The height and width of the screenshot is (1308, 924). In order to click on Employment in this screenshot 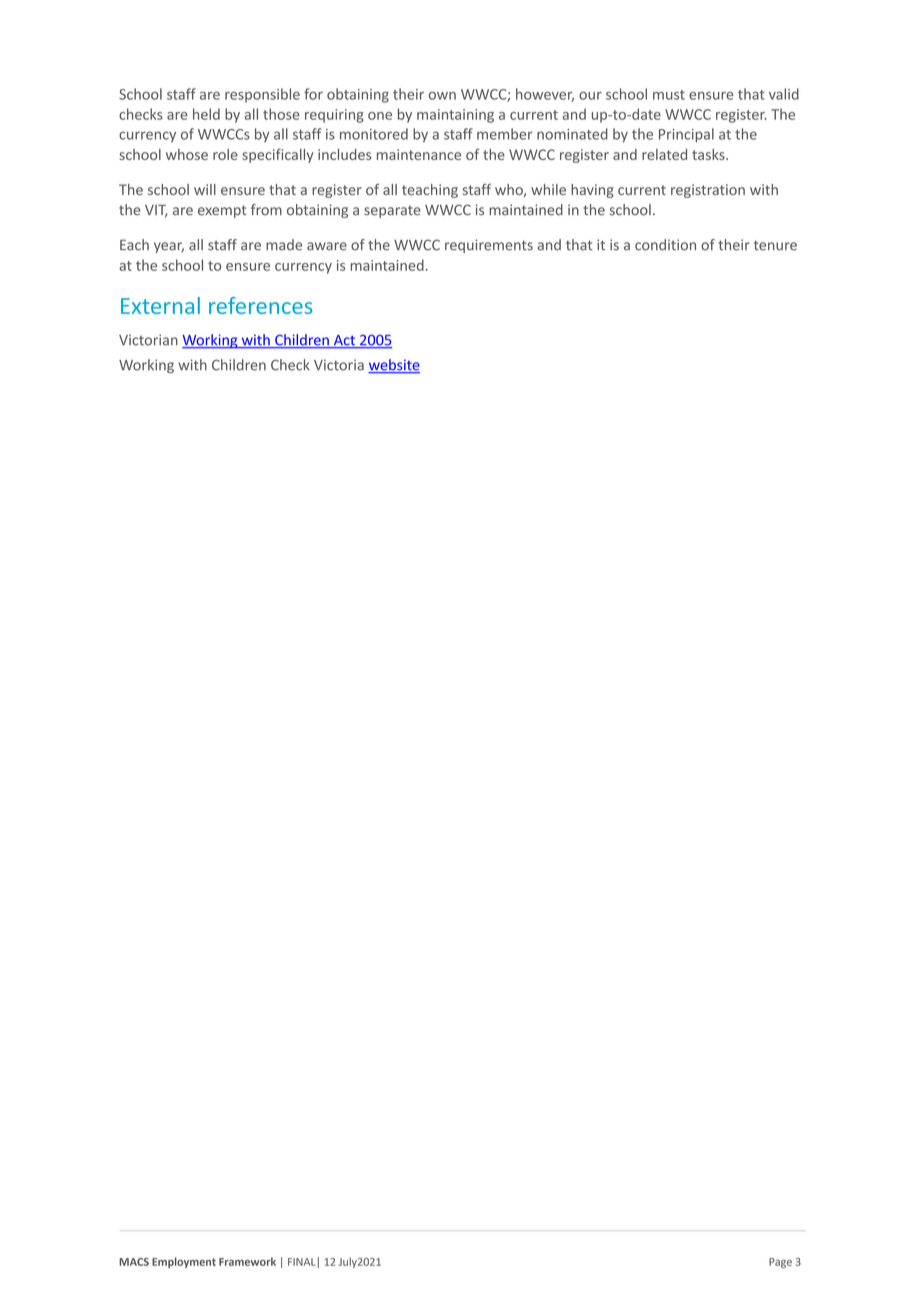, I will do `click(184, 1262)`.
